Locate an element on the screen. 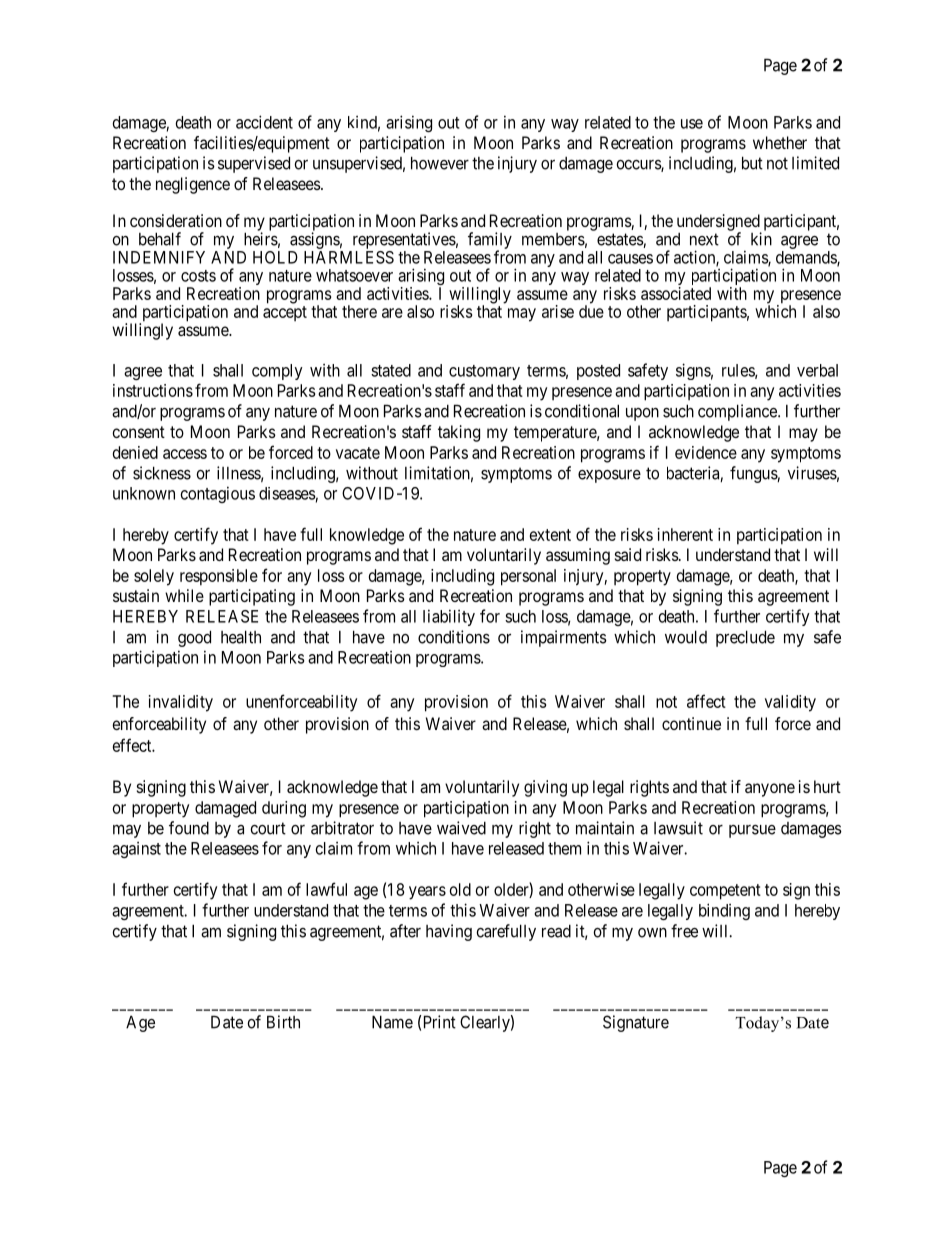  arise is located at coordinates (558, 311).
